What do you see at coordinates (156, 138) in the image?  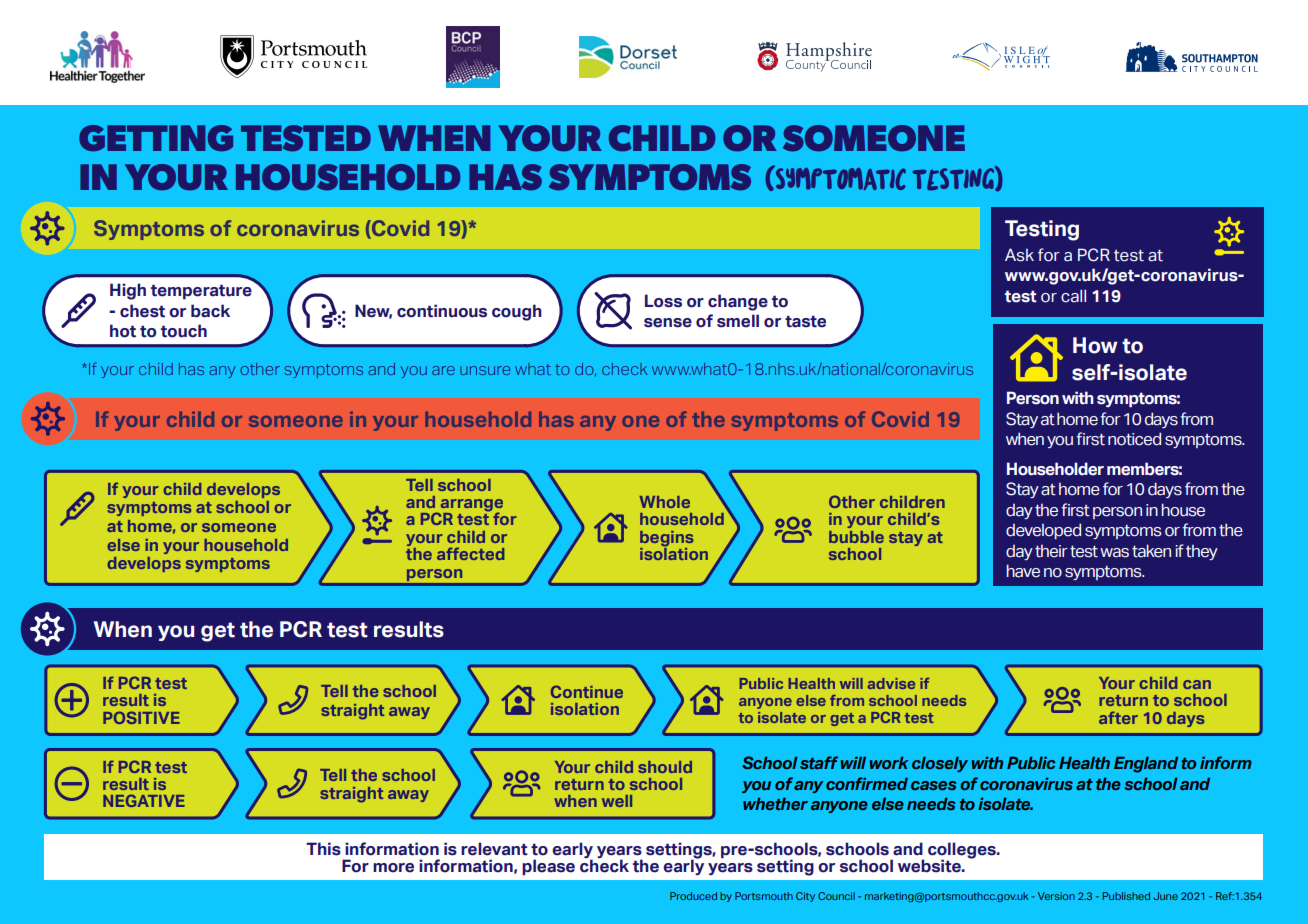 I see `GETTING` at bounding box center [156, 138].
